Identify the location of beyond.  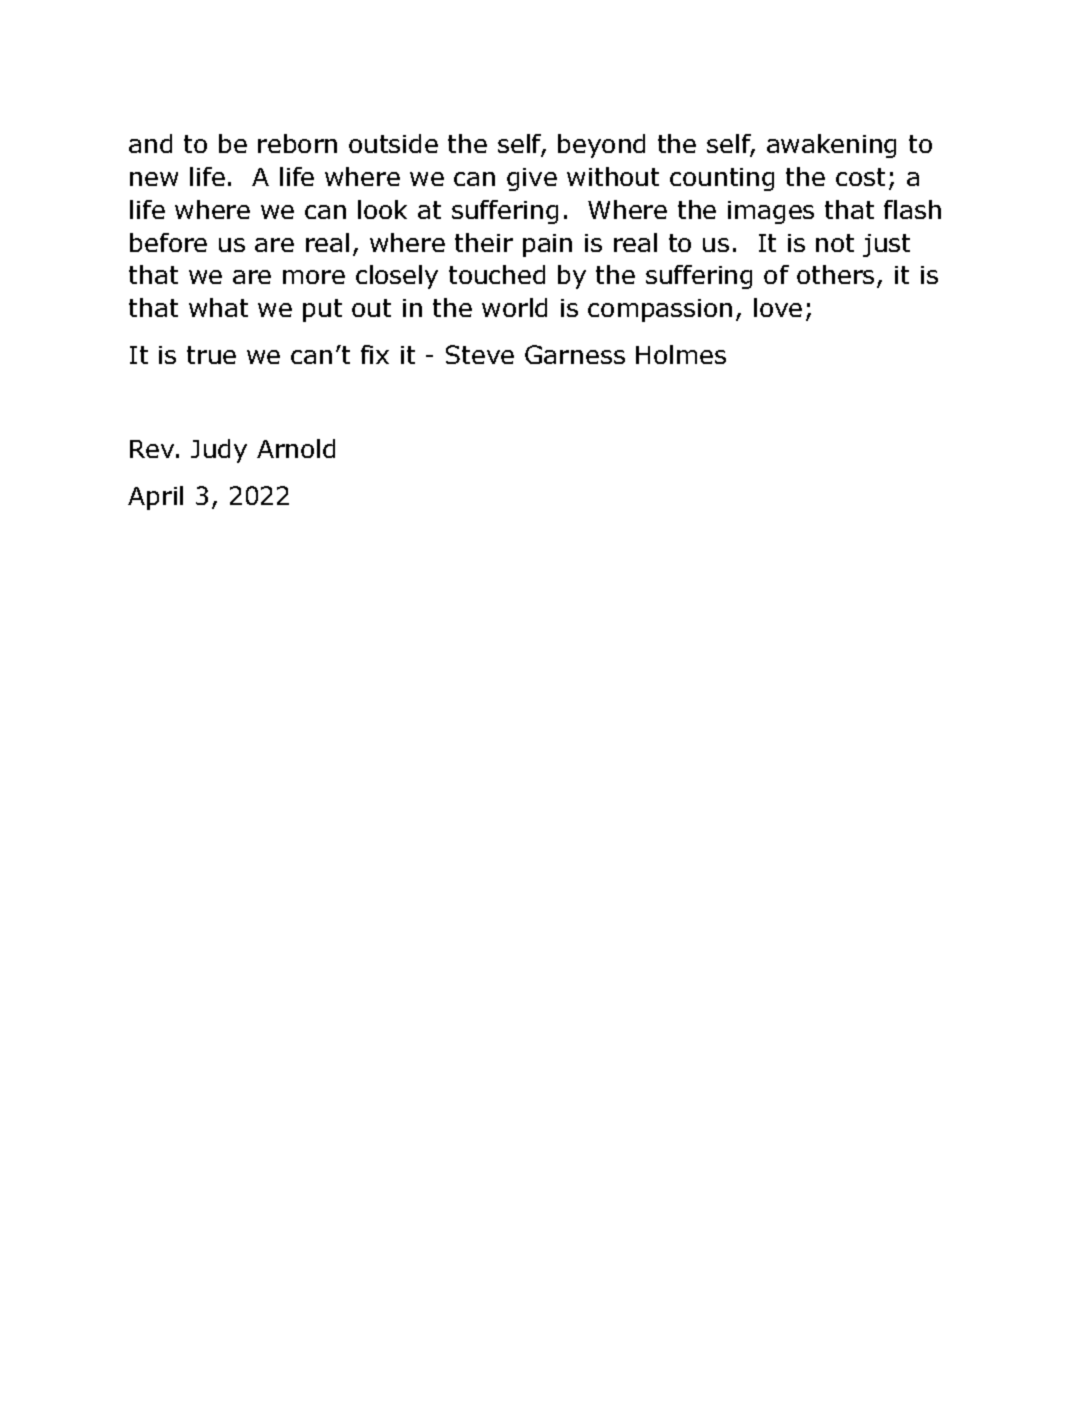
(601, 146).
